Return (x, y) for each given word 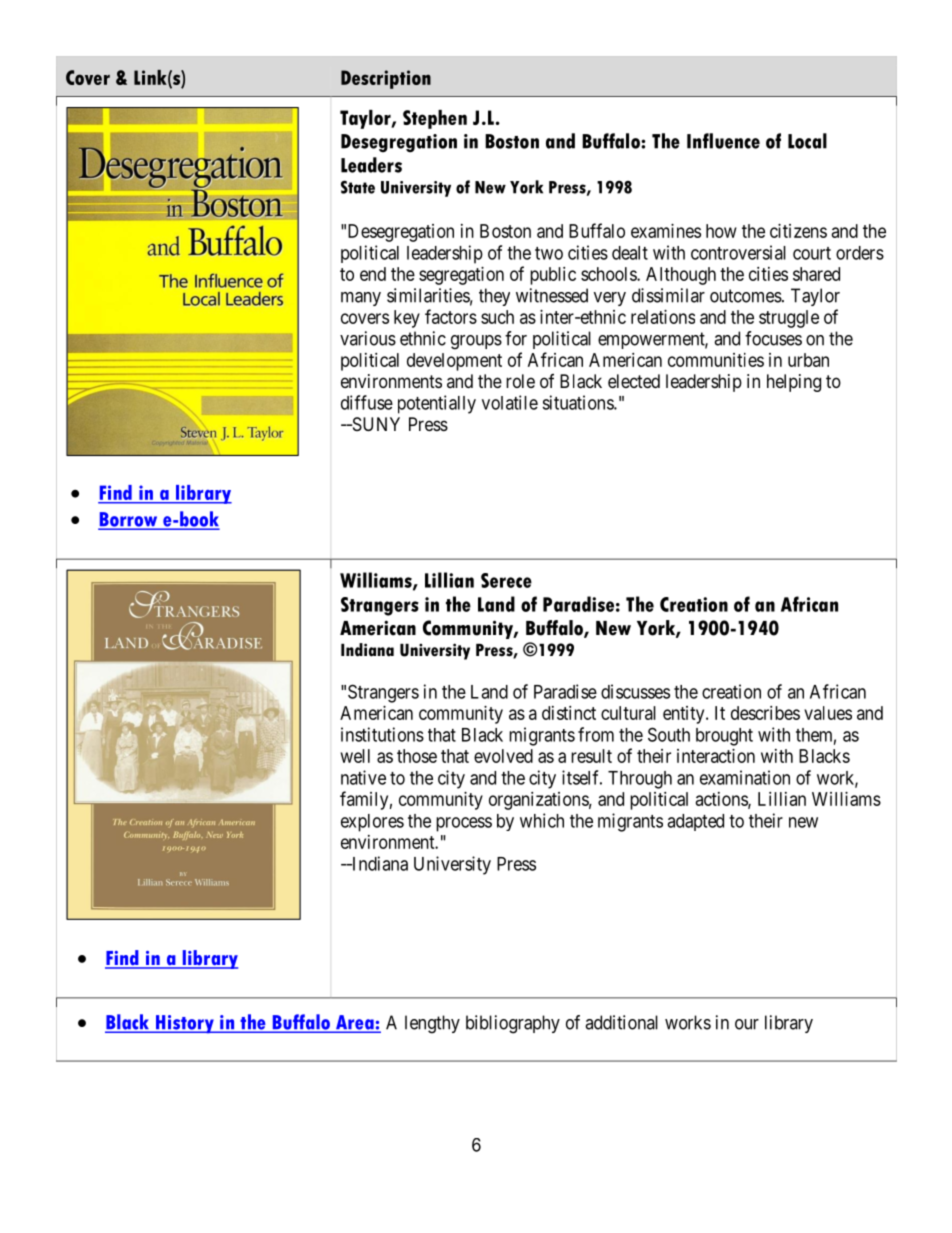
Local (807, 141)
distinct (569, 713)
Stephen (435, 119)
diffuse (367, 402)
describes (765, 713)
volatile (510, 402)
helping (794, 383)
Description (386, 79)
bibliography (513, 1024)
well (355, 756)
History (185, 1024)
